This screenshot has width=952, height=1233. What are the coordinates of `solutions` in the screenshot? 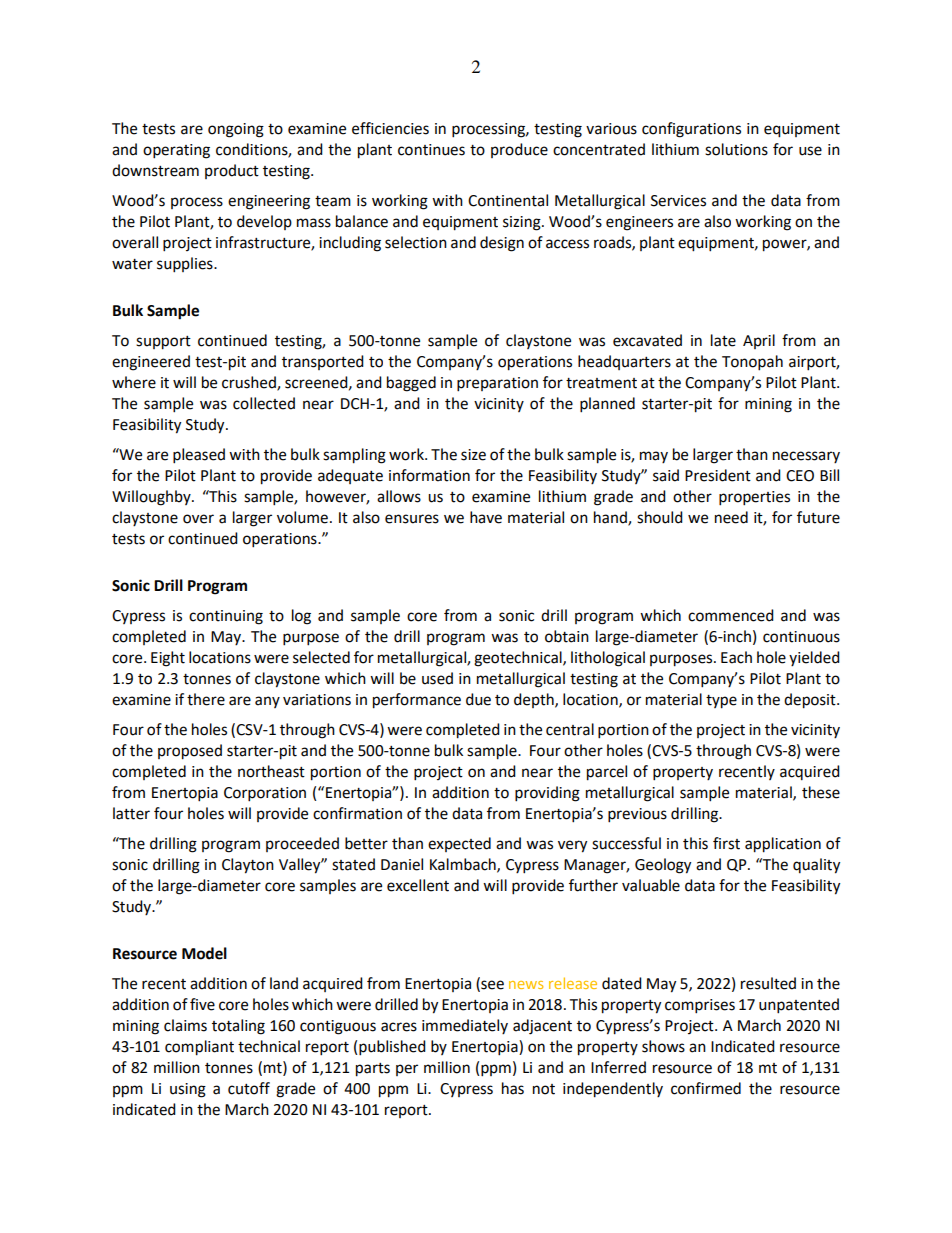 It's located at (736, 149).
